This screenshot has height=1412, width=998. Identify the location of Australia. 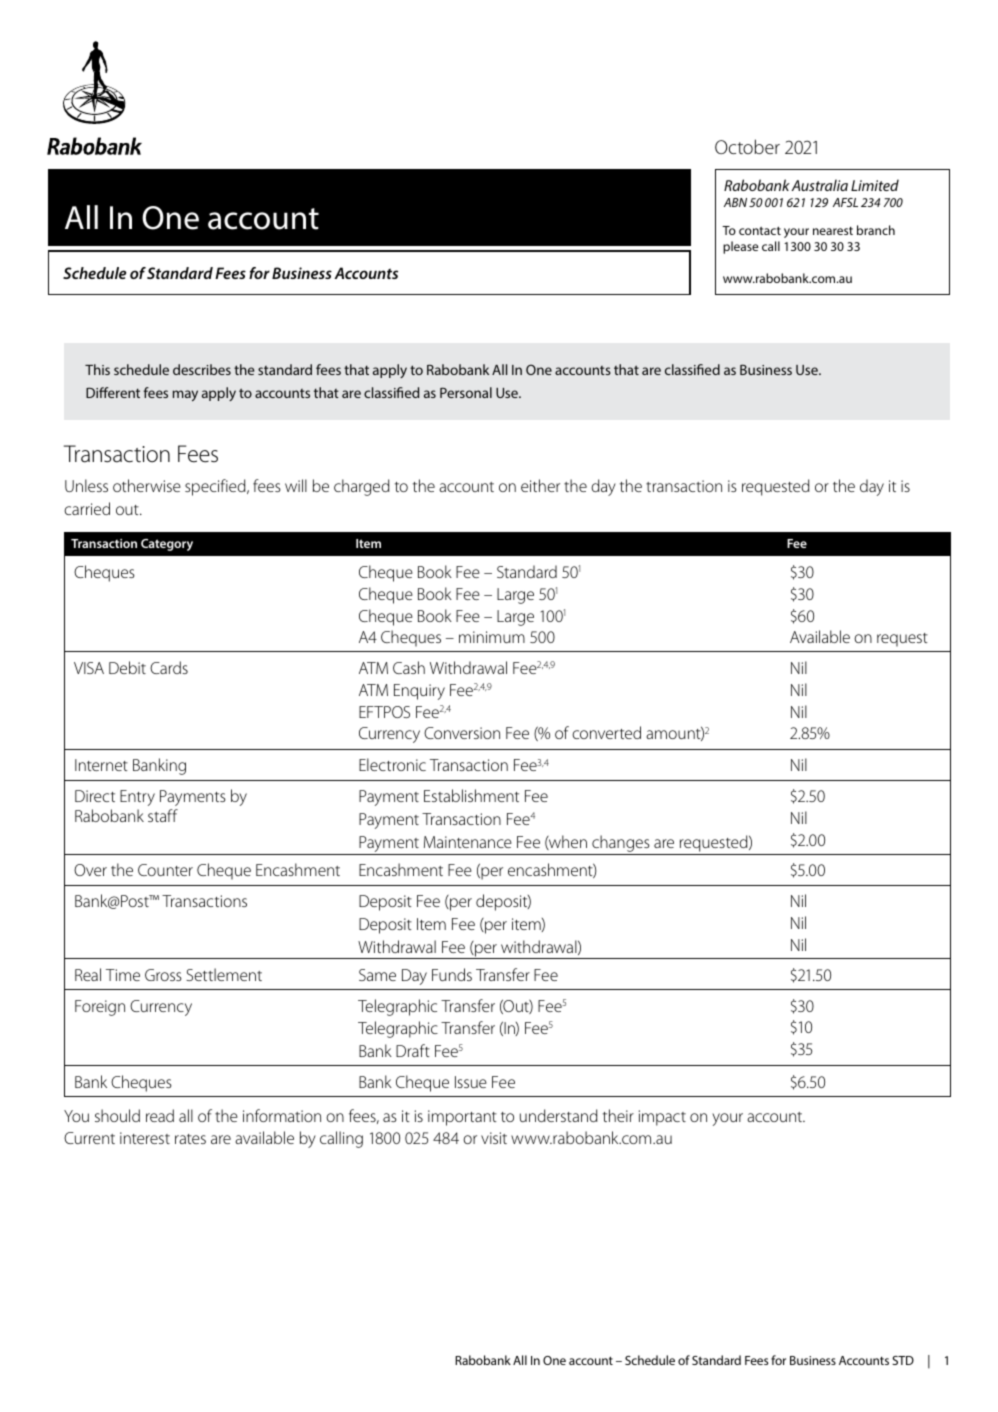
(820, 185).
